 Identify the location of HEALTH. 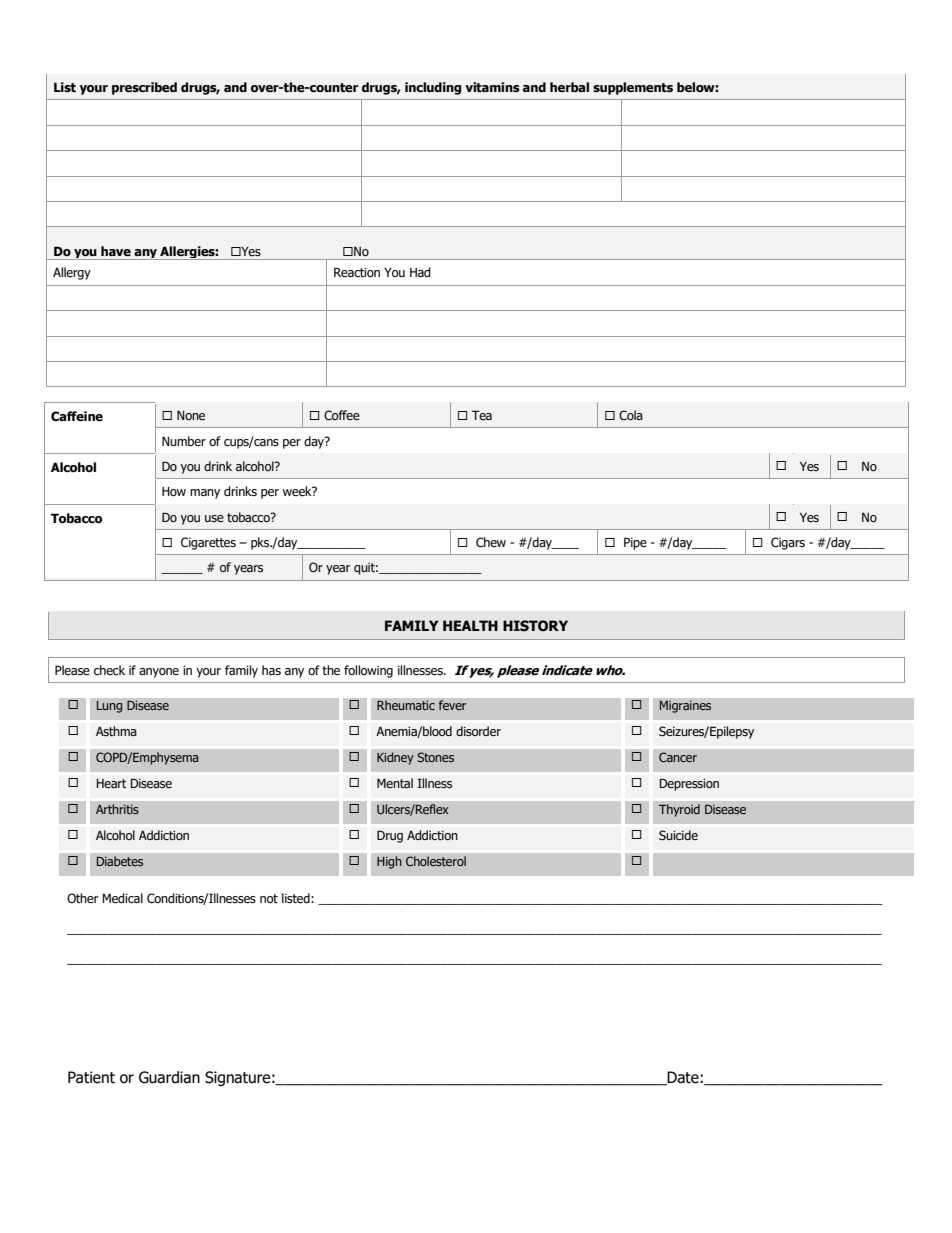
(470, 625).
